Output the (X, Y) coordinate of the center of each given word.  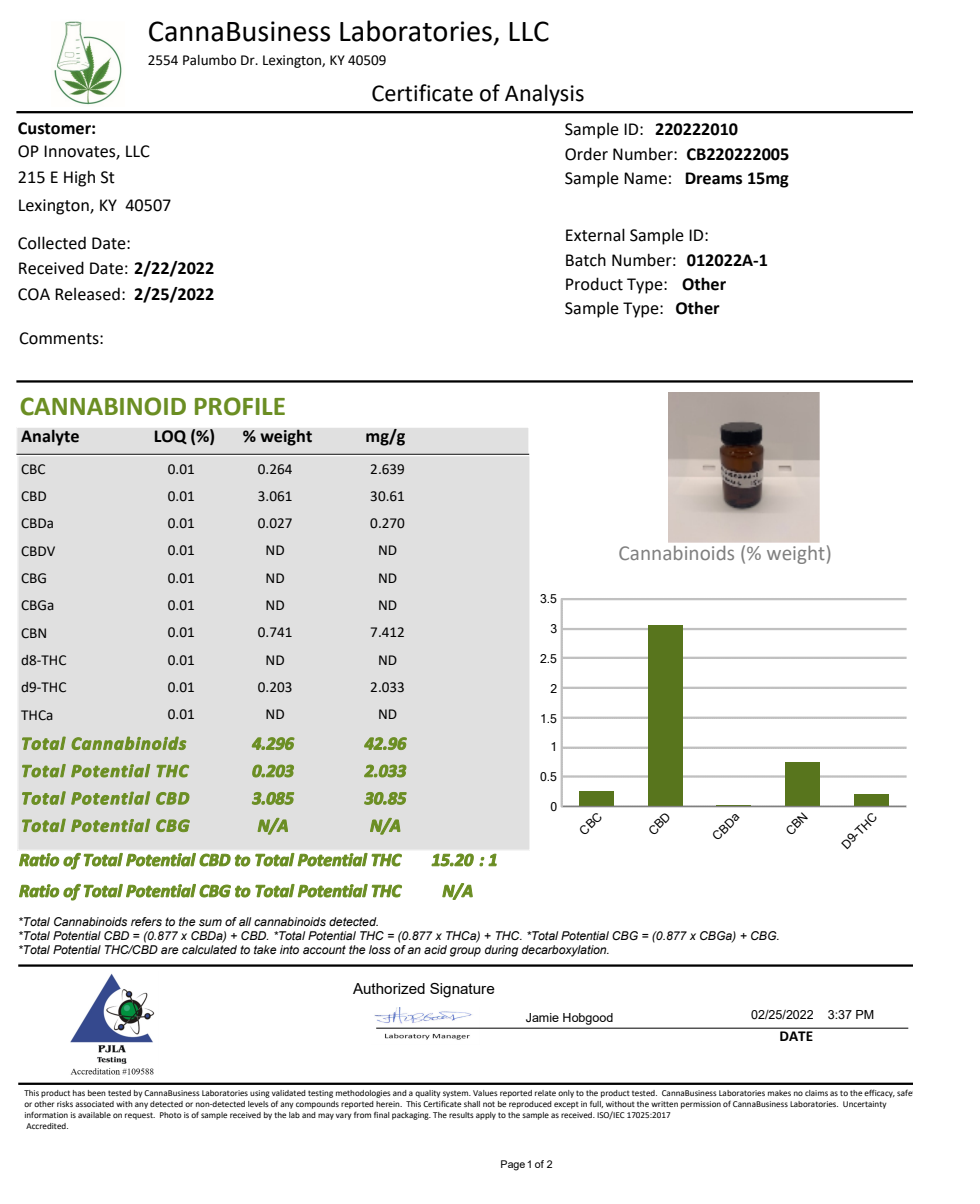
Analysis (544, 95)
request (140, 1116)
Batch (586, 260)
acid (435, 949)
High (79, 178)
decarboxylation (565, 951)
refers (146, 921)
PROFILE (240, 406)
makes (779, 1093)
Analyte (50, 437)
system (457, 1094)
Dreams (713, 178)
